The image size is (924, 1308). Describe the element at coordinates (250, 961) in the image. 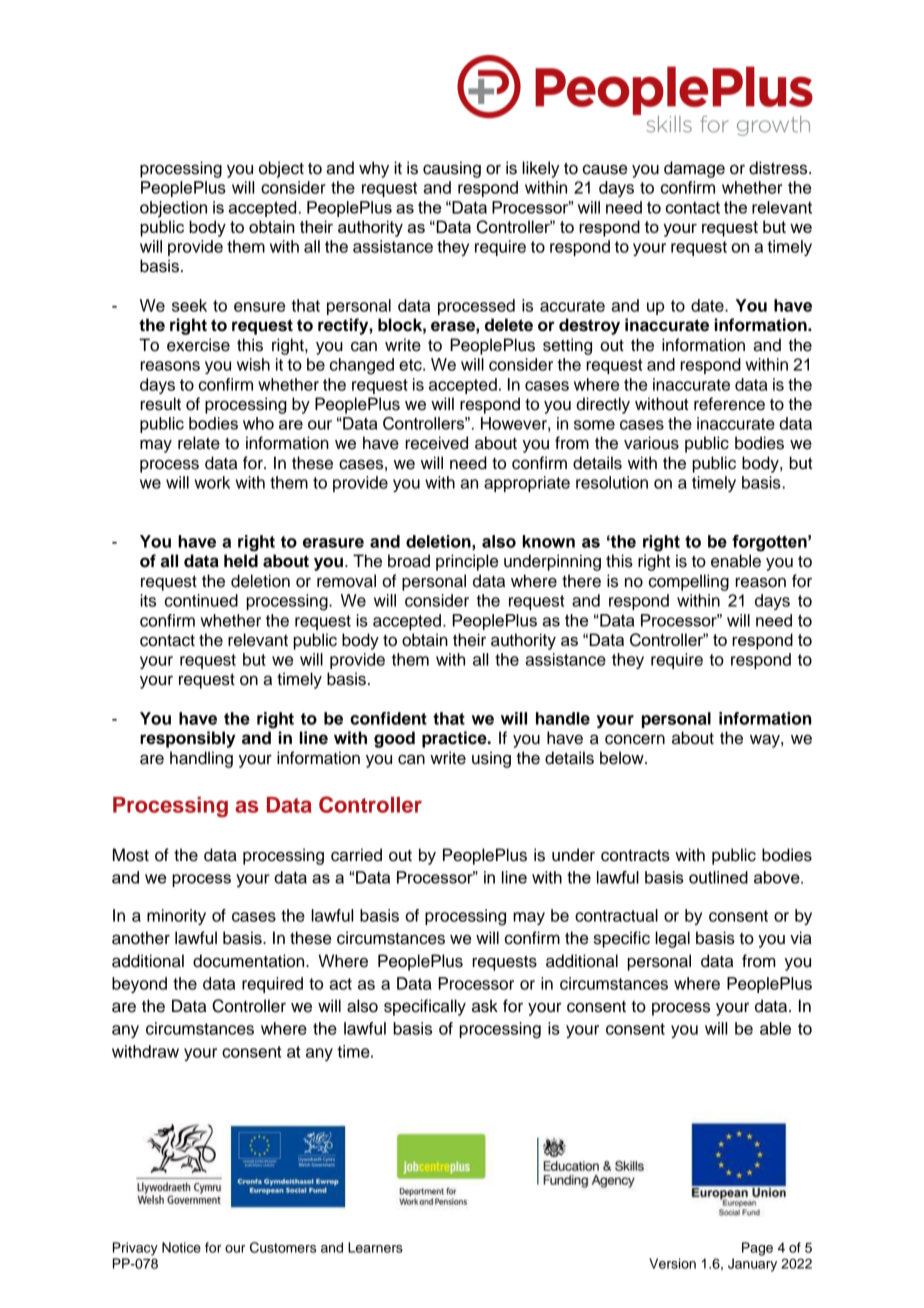

I see `documentation` at that location.
